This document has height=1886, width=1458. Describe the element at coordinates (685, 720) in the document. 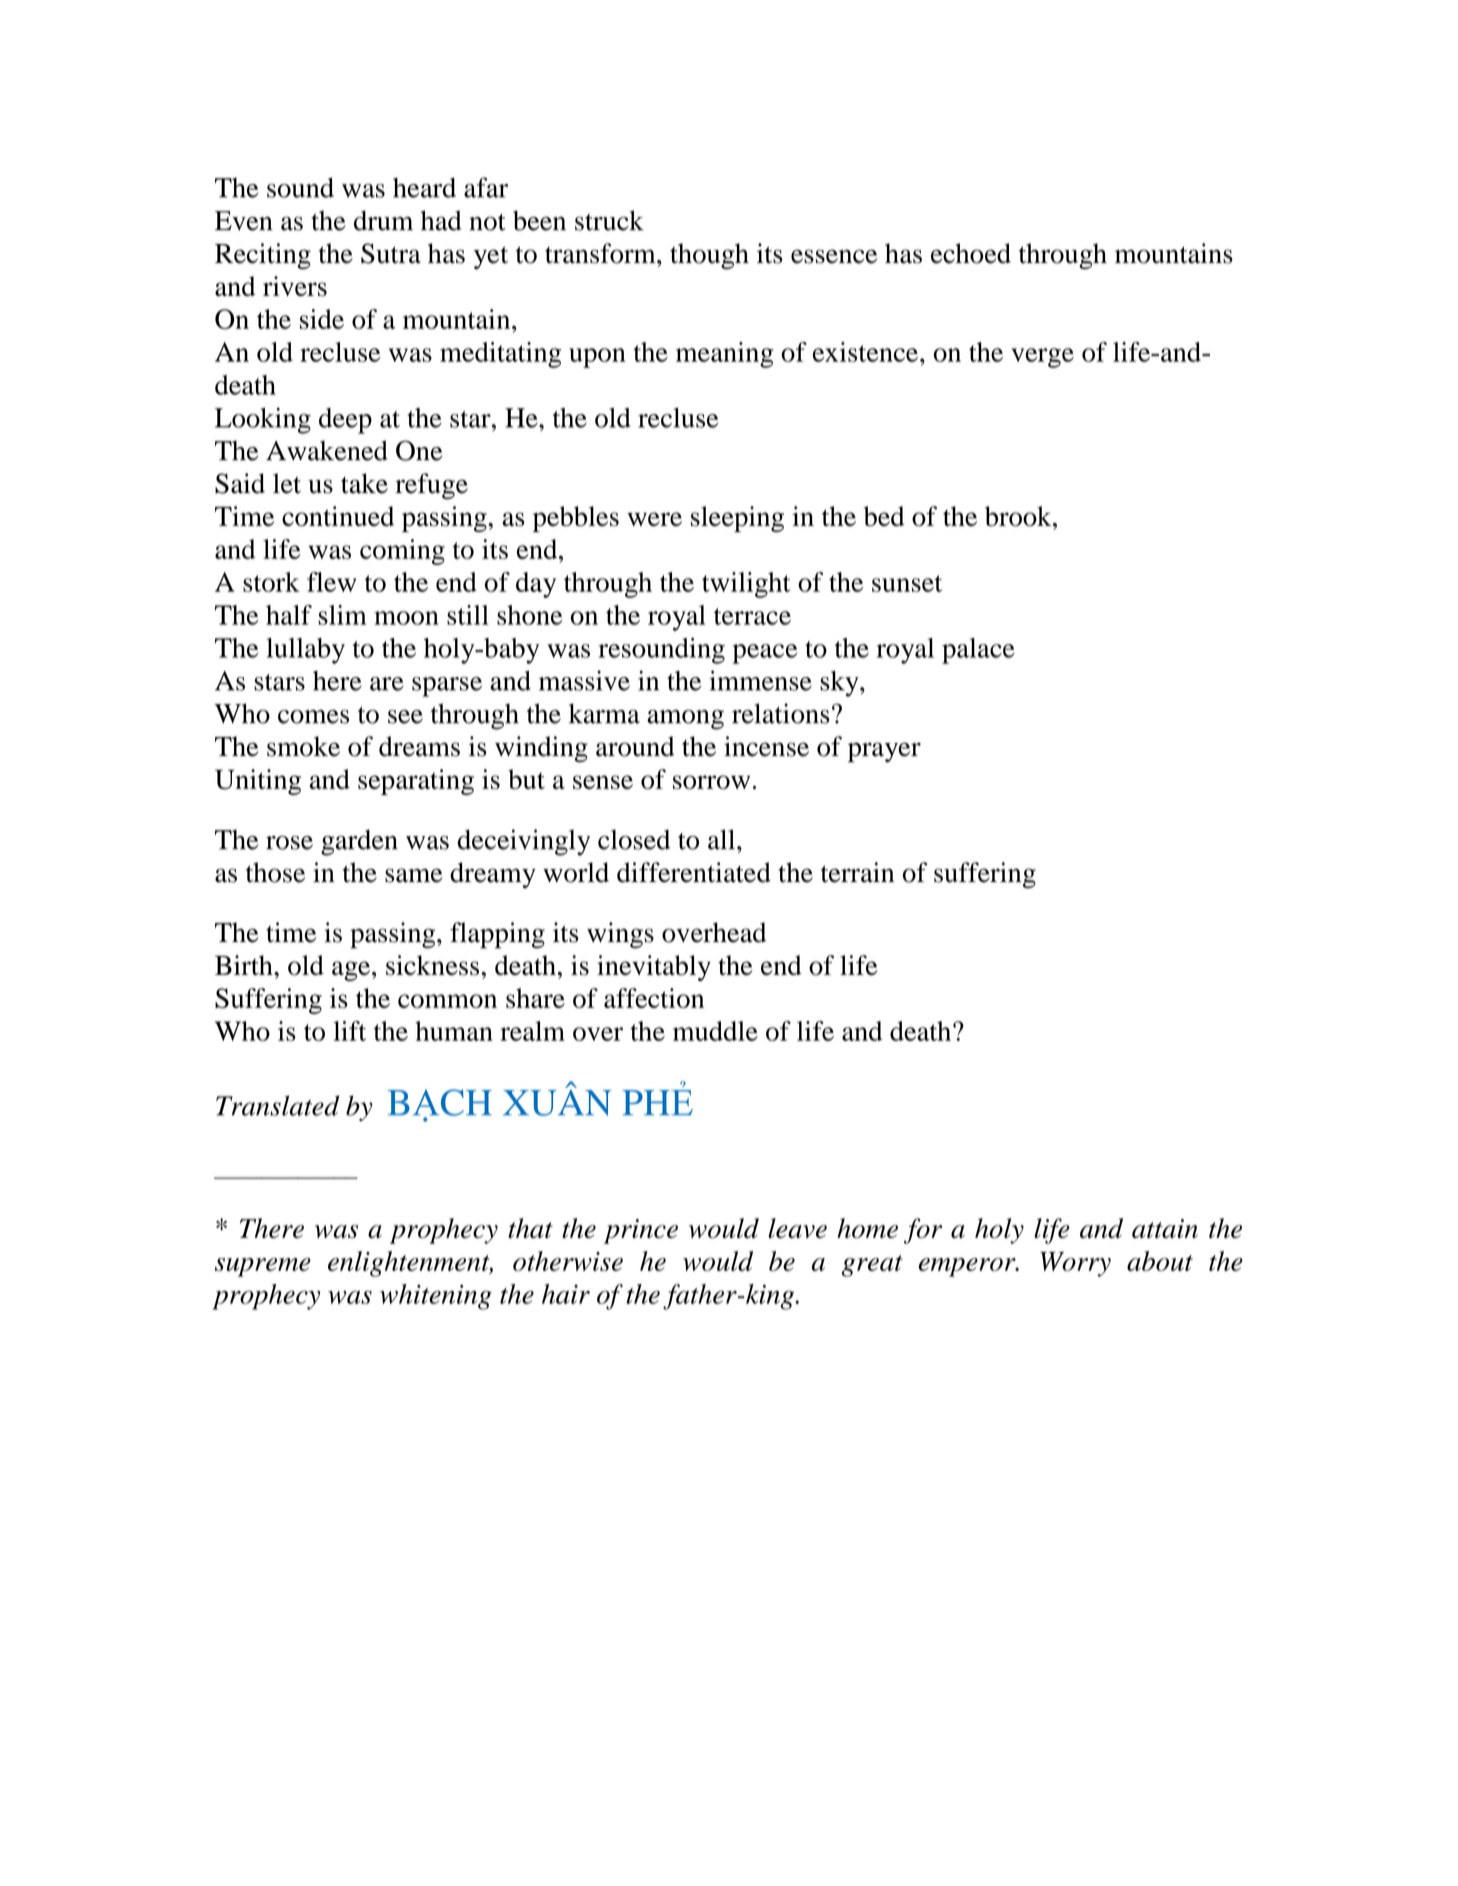

I see `among` at that location.
